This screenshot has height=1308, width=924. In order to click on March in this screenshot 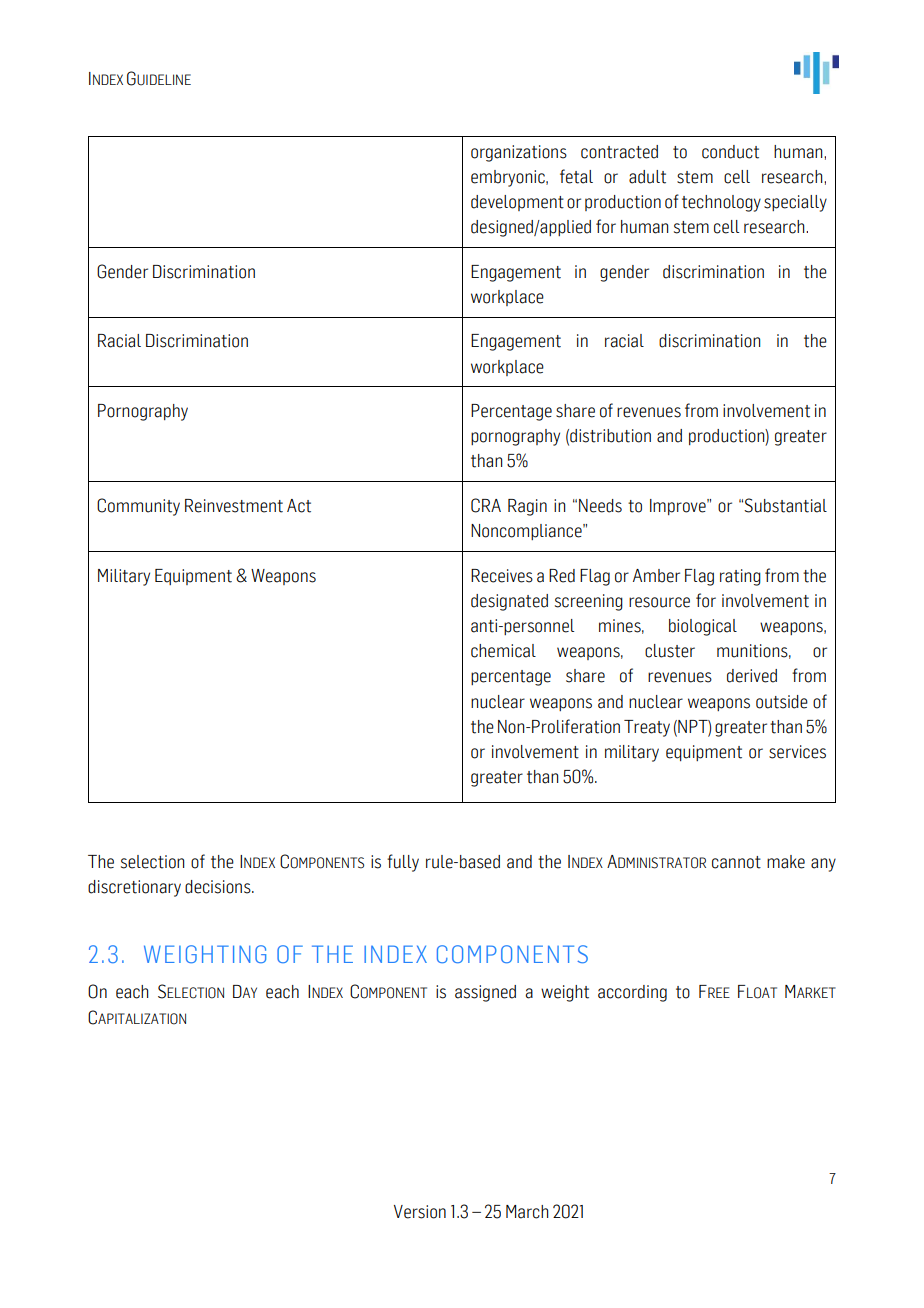, I will do `click(527, 1212)`.
